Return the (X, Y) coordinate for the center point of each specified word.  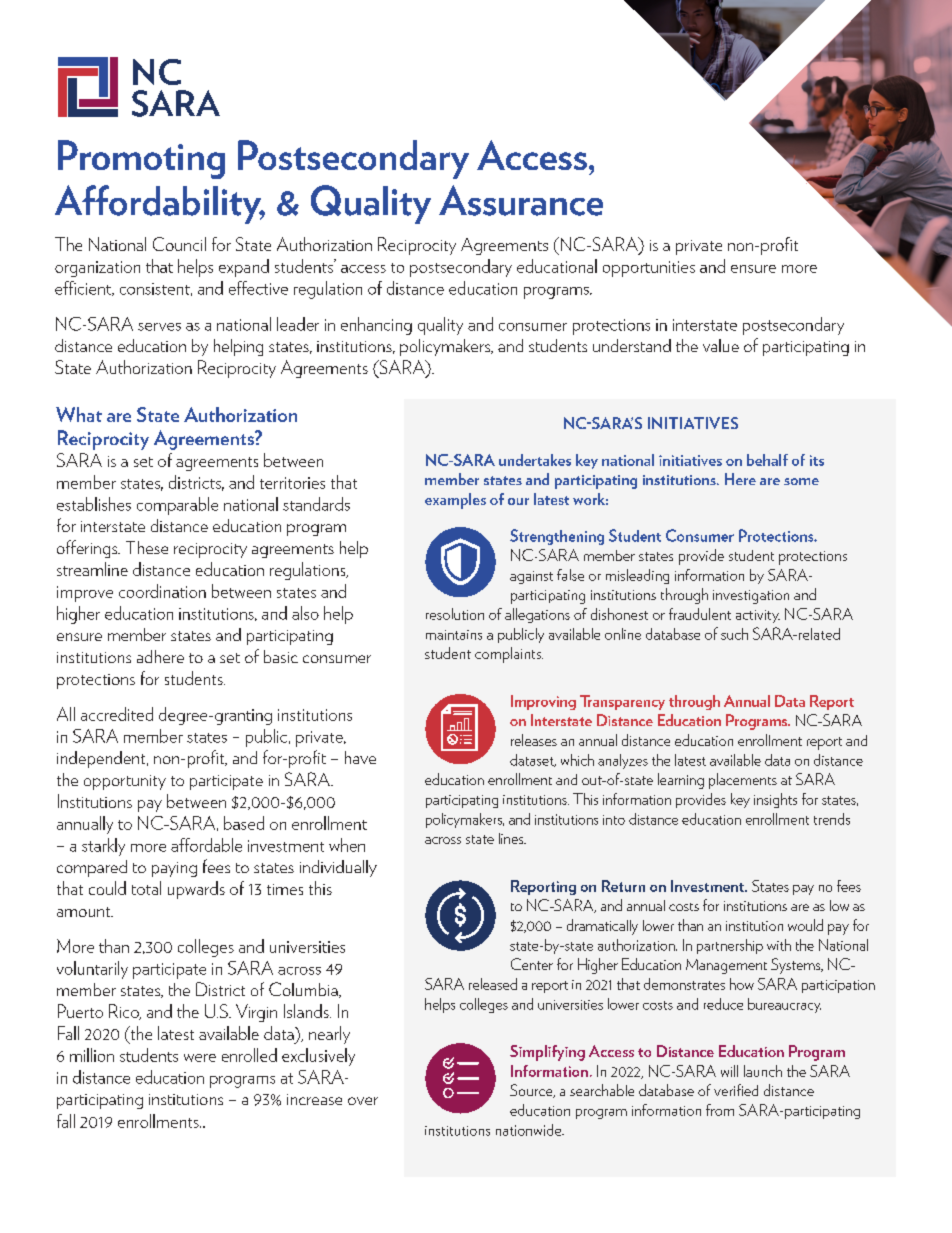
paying (174, 869)
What (79, 414)
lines (512, 838)
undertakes (535, 460)
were (200, 1058)
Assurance (521, 200)
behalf (767, 460)
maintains (454, 635)
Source (532, 1091)
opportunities (649, 269)
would (805, 925)
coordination (162, 591)
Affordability (159, 204)
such (734, 634)
